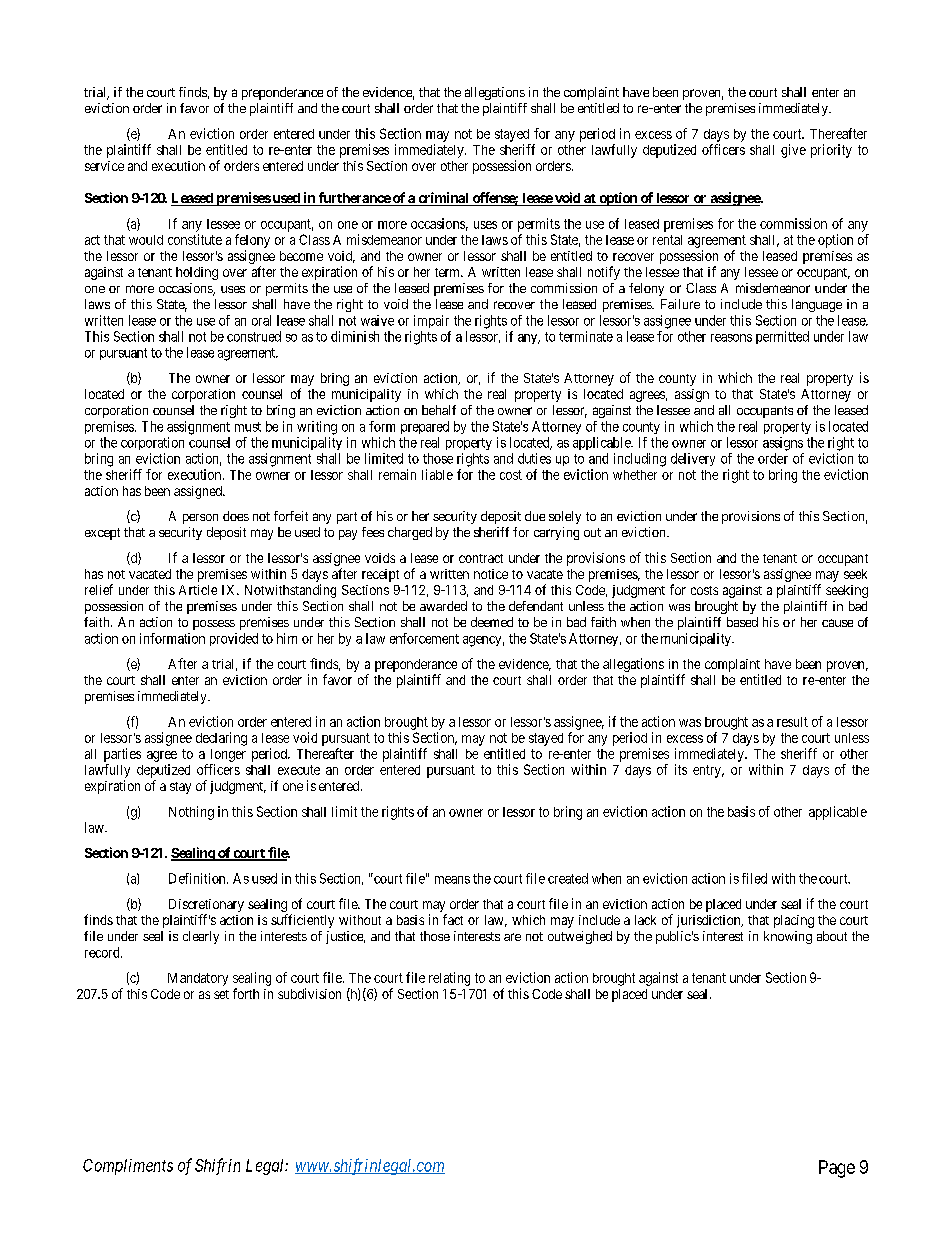 The width and height of the page is (952, 1233). I want to click on criminal, so click(443, 199).
